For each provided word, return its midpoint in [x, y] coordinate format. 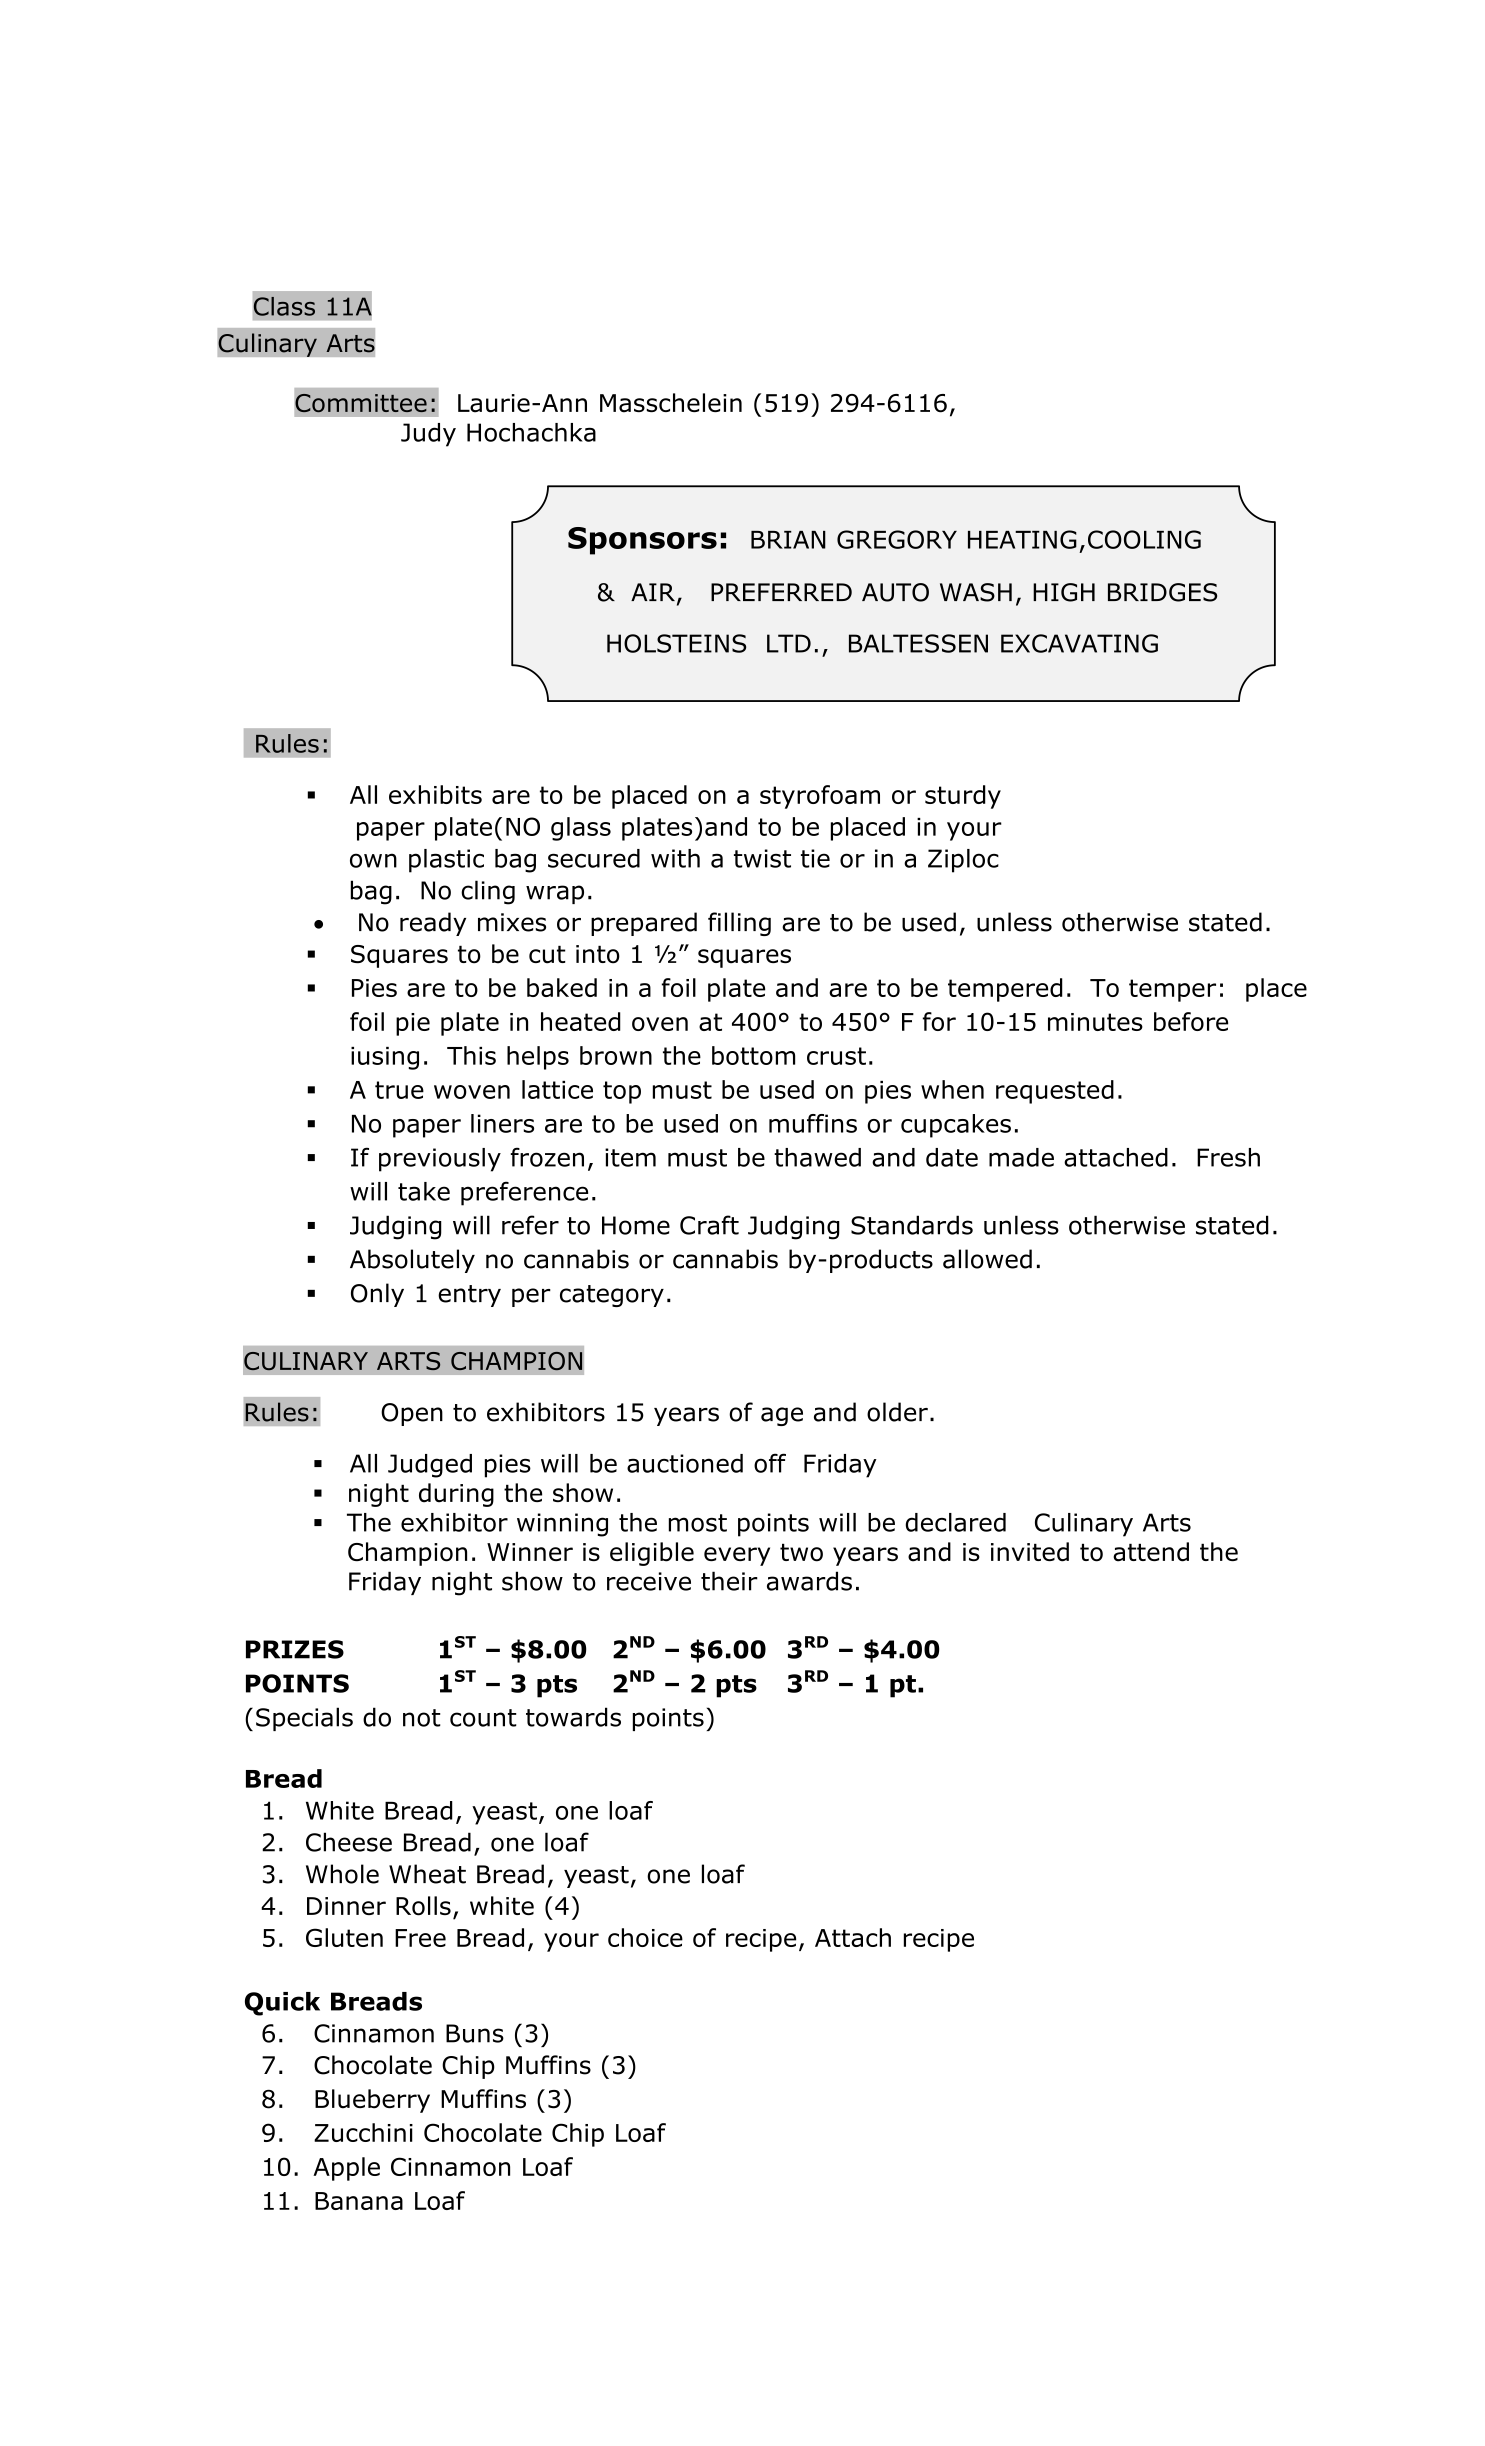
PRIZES [295, 1649]
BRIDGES [1162, 592]
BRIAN [788, 540]
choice [645, 1937]
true [399, 1090]
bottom [753, 1055]
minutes [1095, 1022]
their [729, 1581]
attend [1151, 1552]
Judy [428, 435]
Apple [346, 2169]
